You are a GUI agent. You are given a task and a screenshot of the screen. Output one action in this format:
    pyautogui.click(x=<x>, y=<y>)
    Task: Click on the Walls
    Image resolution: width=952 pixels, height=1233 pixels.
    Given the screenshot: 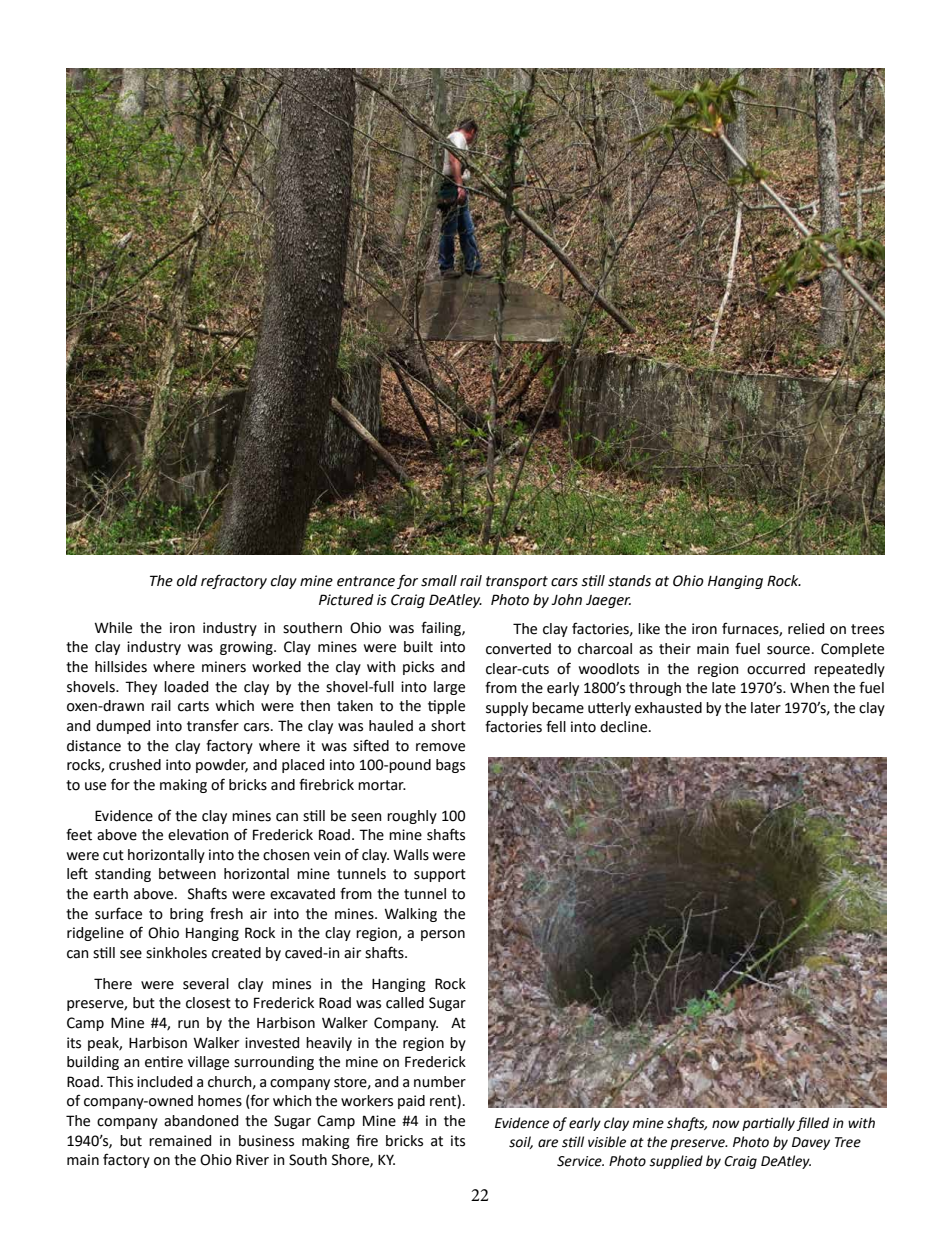 What is the action you would take?
    pyautogui.click(x=411, y=855)
